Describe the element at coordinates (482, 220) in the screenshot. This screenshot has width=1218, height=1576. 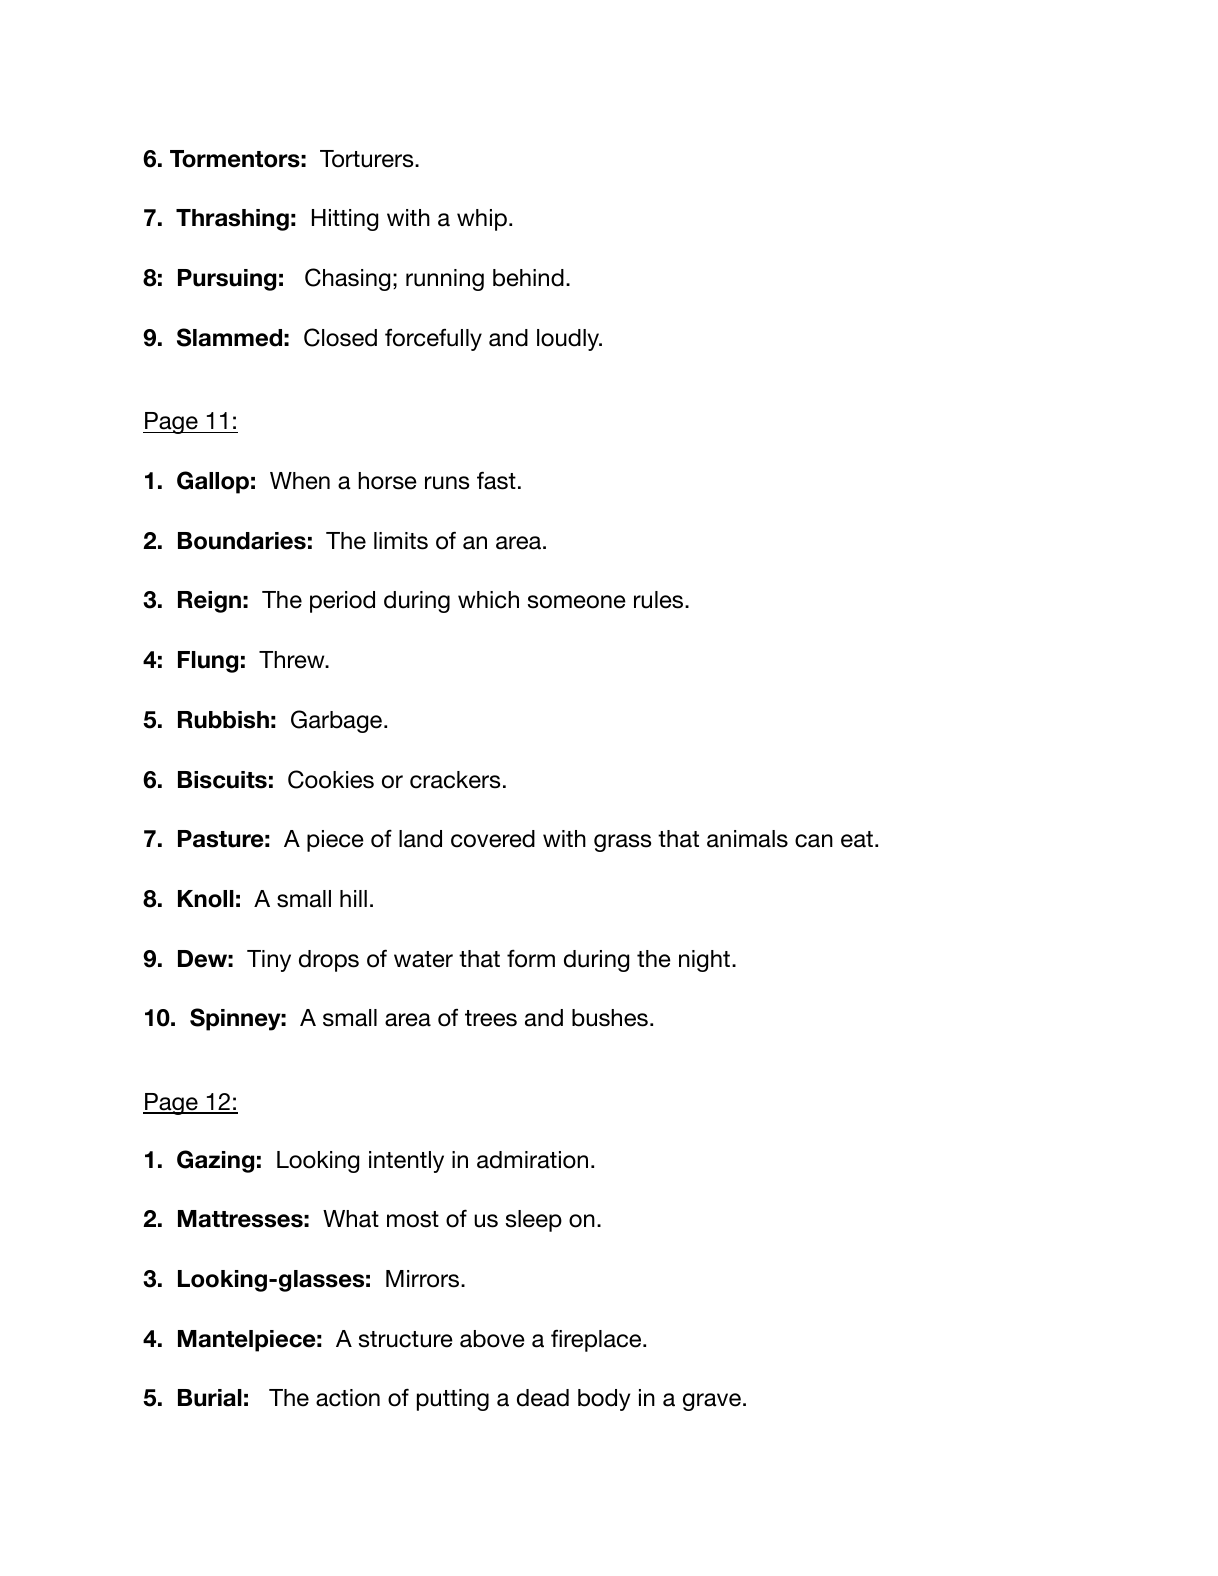
I see `whip` at that location.
